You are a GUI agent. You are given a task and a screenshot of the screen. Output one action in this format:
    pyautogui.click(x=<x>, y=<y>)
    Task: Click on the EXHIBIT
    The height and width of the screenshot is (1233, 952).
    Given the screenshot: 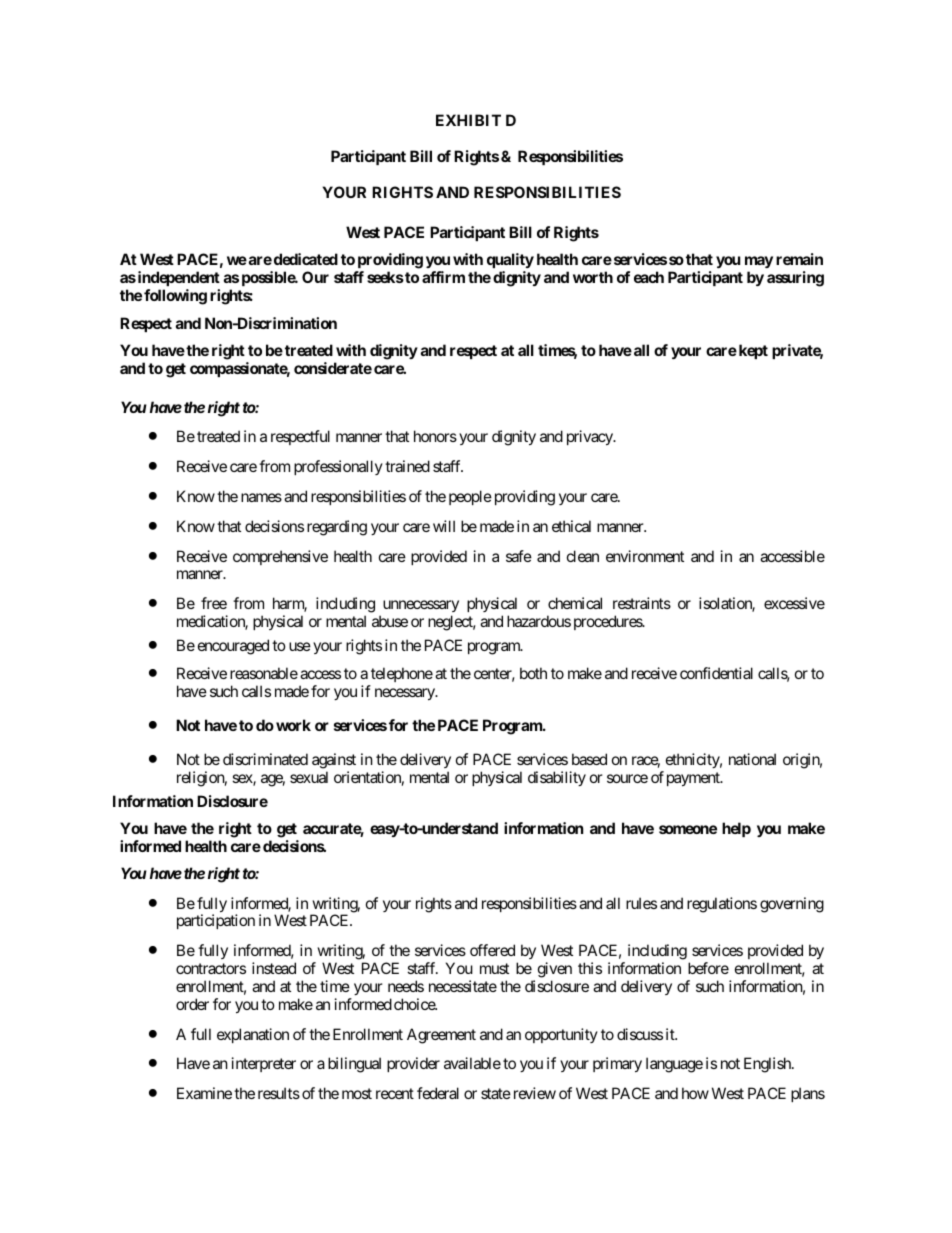 What is the action you would take?
    pyautogui.click(x=468, y=120)
